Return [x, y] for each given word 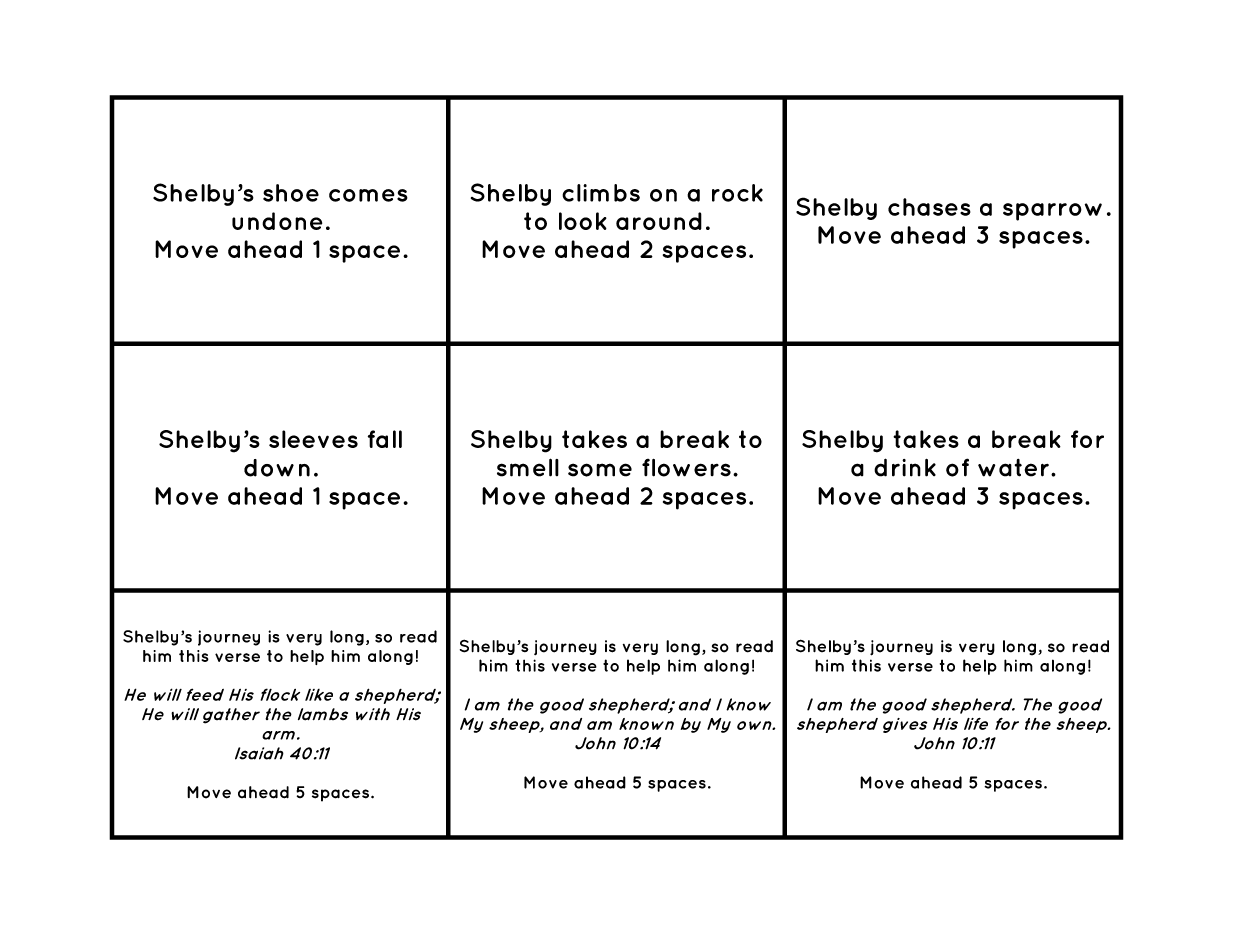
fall [385, 439]
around [659, 221]
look [583, 221]
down [277, 468]
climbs [601, 193]
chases [929, 207]
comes [368, 195]
